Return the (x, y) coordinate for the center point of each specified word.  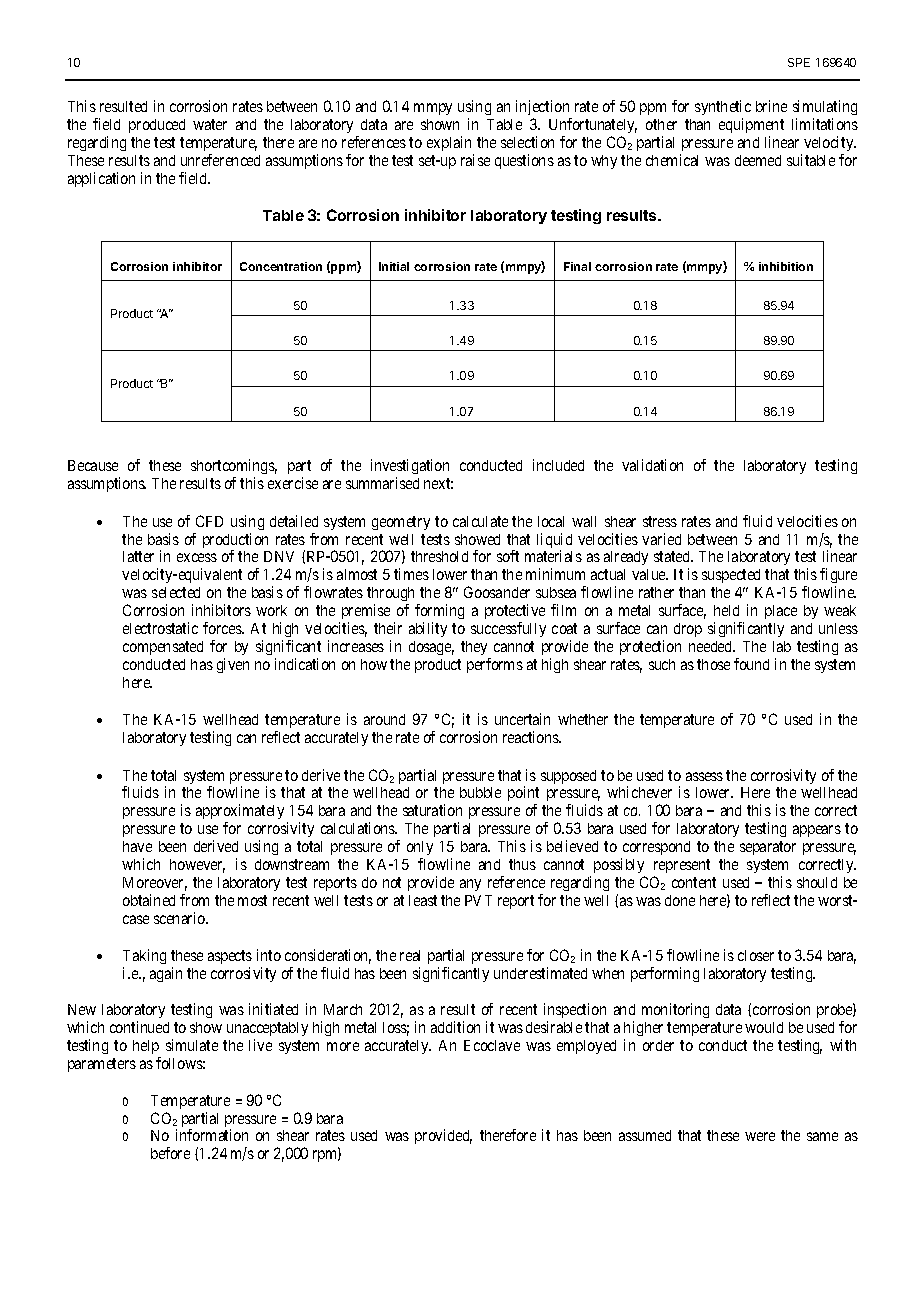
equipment (751, 127)
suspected (731, 576)
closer (756, 955)
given (233, 665)
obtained (149, 900)
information (212, 1135)
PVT (478, 900)
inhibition (786, 266)
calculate (480, 521)
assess (704, 776)
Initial (394, 266)
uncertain (522, 719)
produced (157, 126)
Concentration (281, 266)
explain (450, 145)
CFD (209, 521)
